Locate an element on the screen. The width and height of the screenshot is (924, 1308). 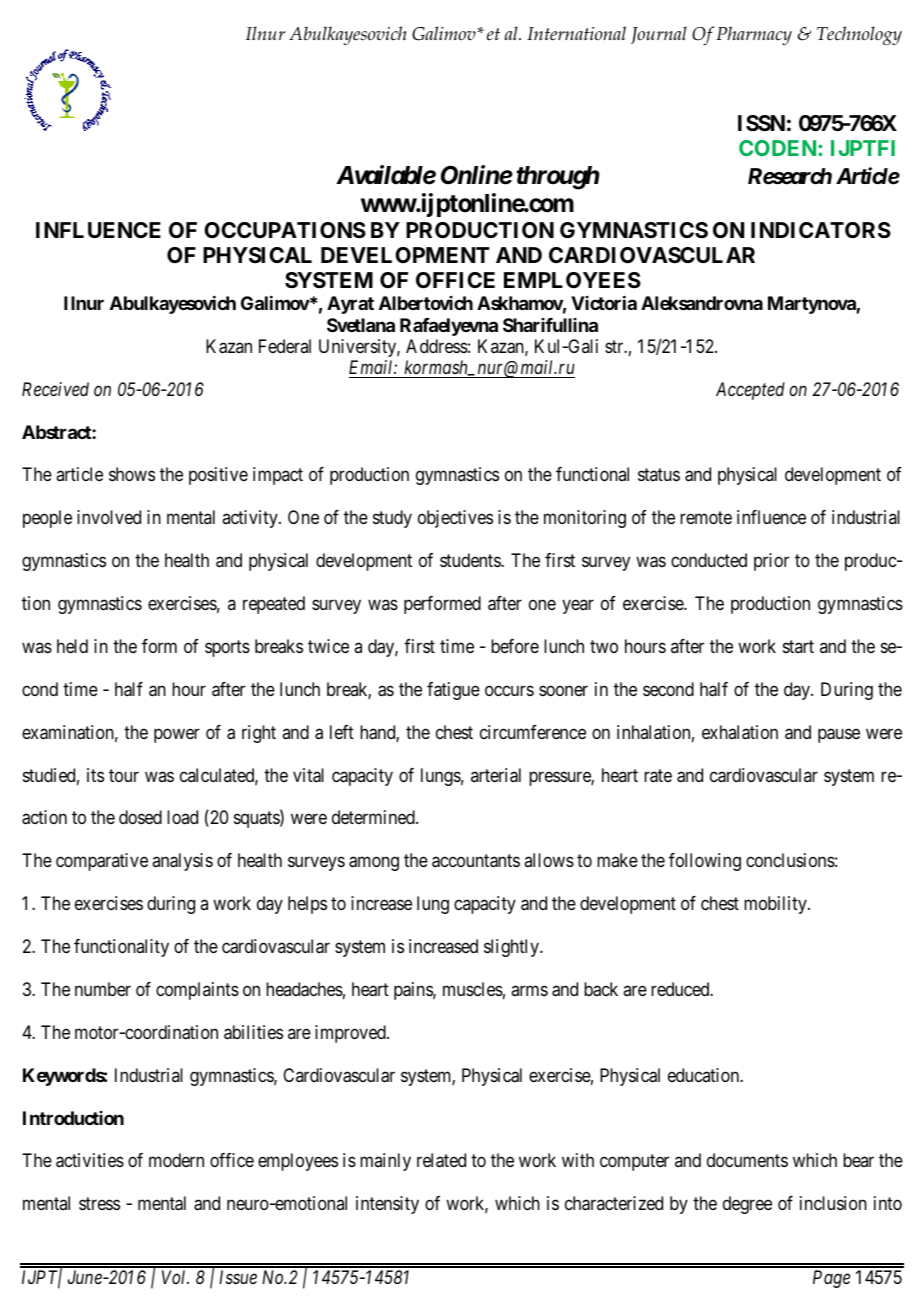
analysis is located at coordinates (182, 862).
